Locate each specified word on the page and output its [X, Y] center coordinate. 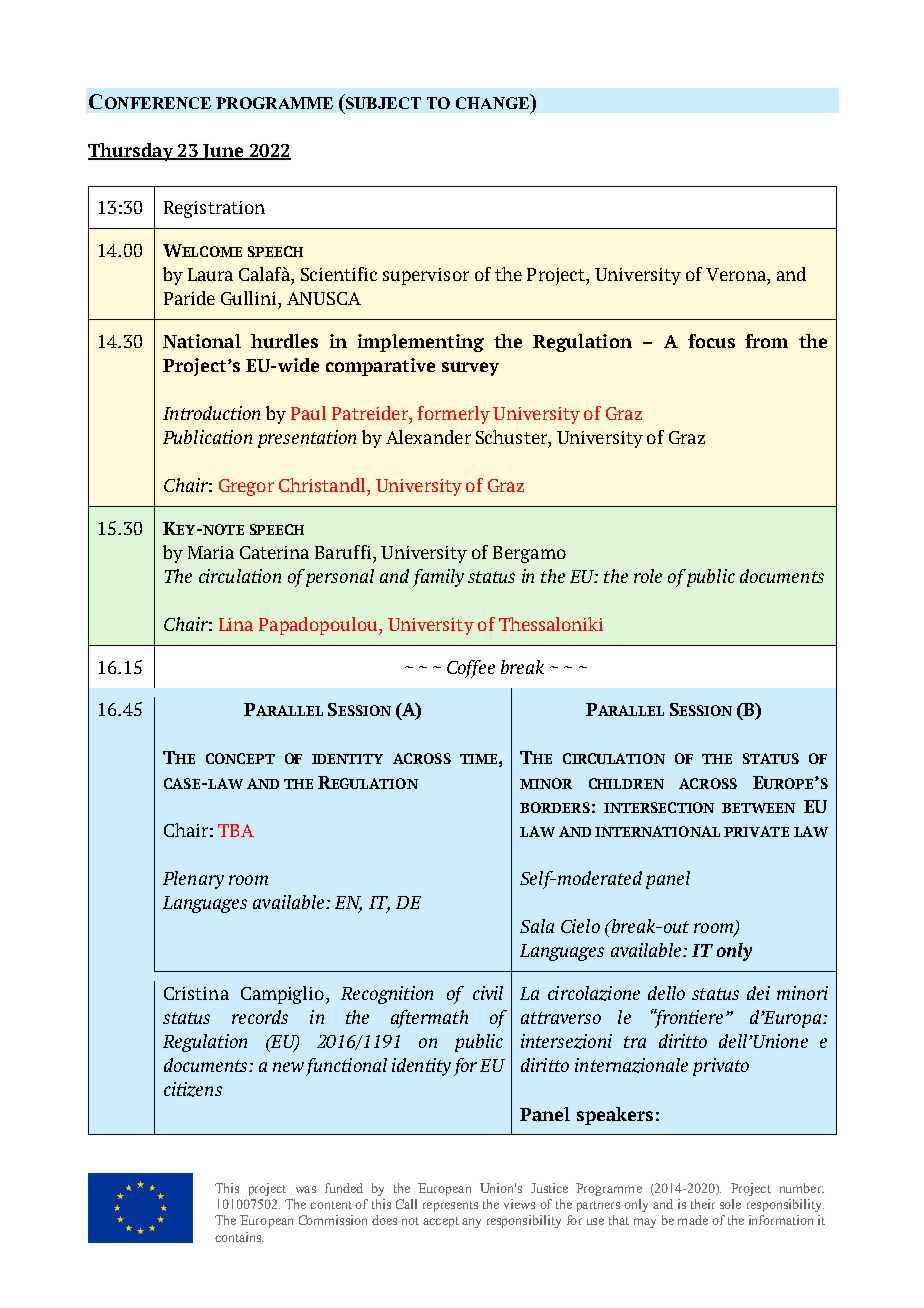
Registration [214, 209]
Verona [737, 274]
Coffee [471, 669]
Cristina [196, 993]
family [438, 578]
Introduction [211, 413]
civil [488, 993]
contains [239, 1237]
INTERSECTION [659, 807]
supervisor [426, 276]
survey [470, 369]
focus [711, 341]
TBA [236, 830]
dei [758, 993]
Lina [236, 624]
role [648, 576]
